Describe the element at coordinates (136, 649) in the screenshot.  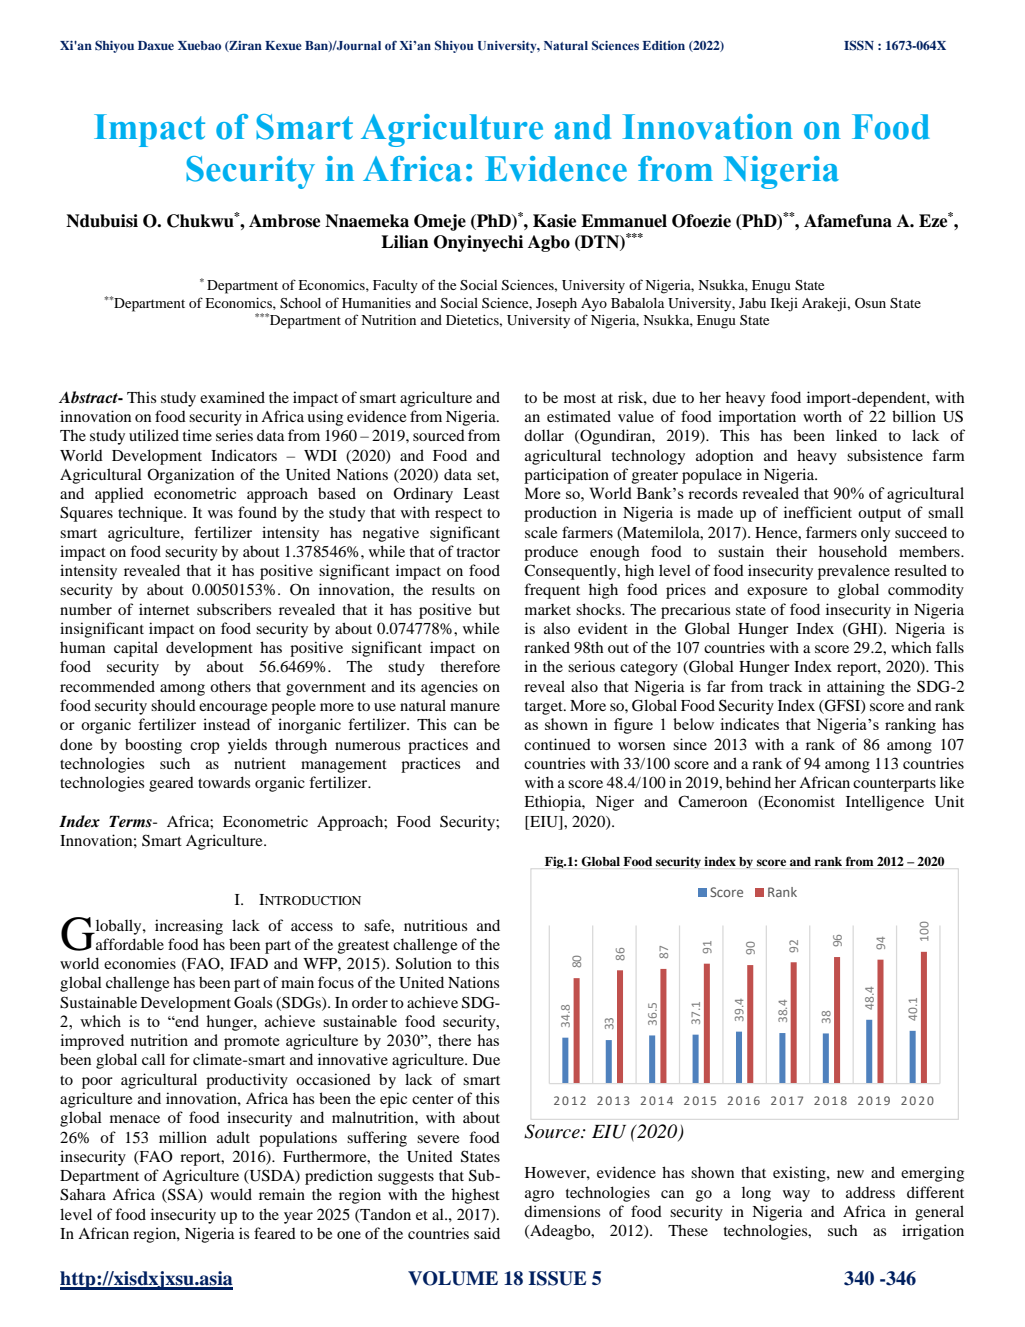
I see `capital` at that location.
